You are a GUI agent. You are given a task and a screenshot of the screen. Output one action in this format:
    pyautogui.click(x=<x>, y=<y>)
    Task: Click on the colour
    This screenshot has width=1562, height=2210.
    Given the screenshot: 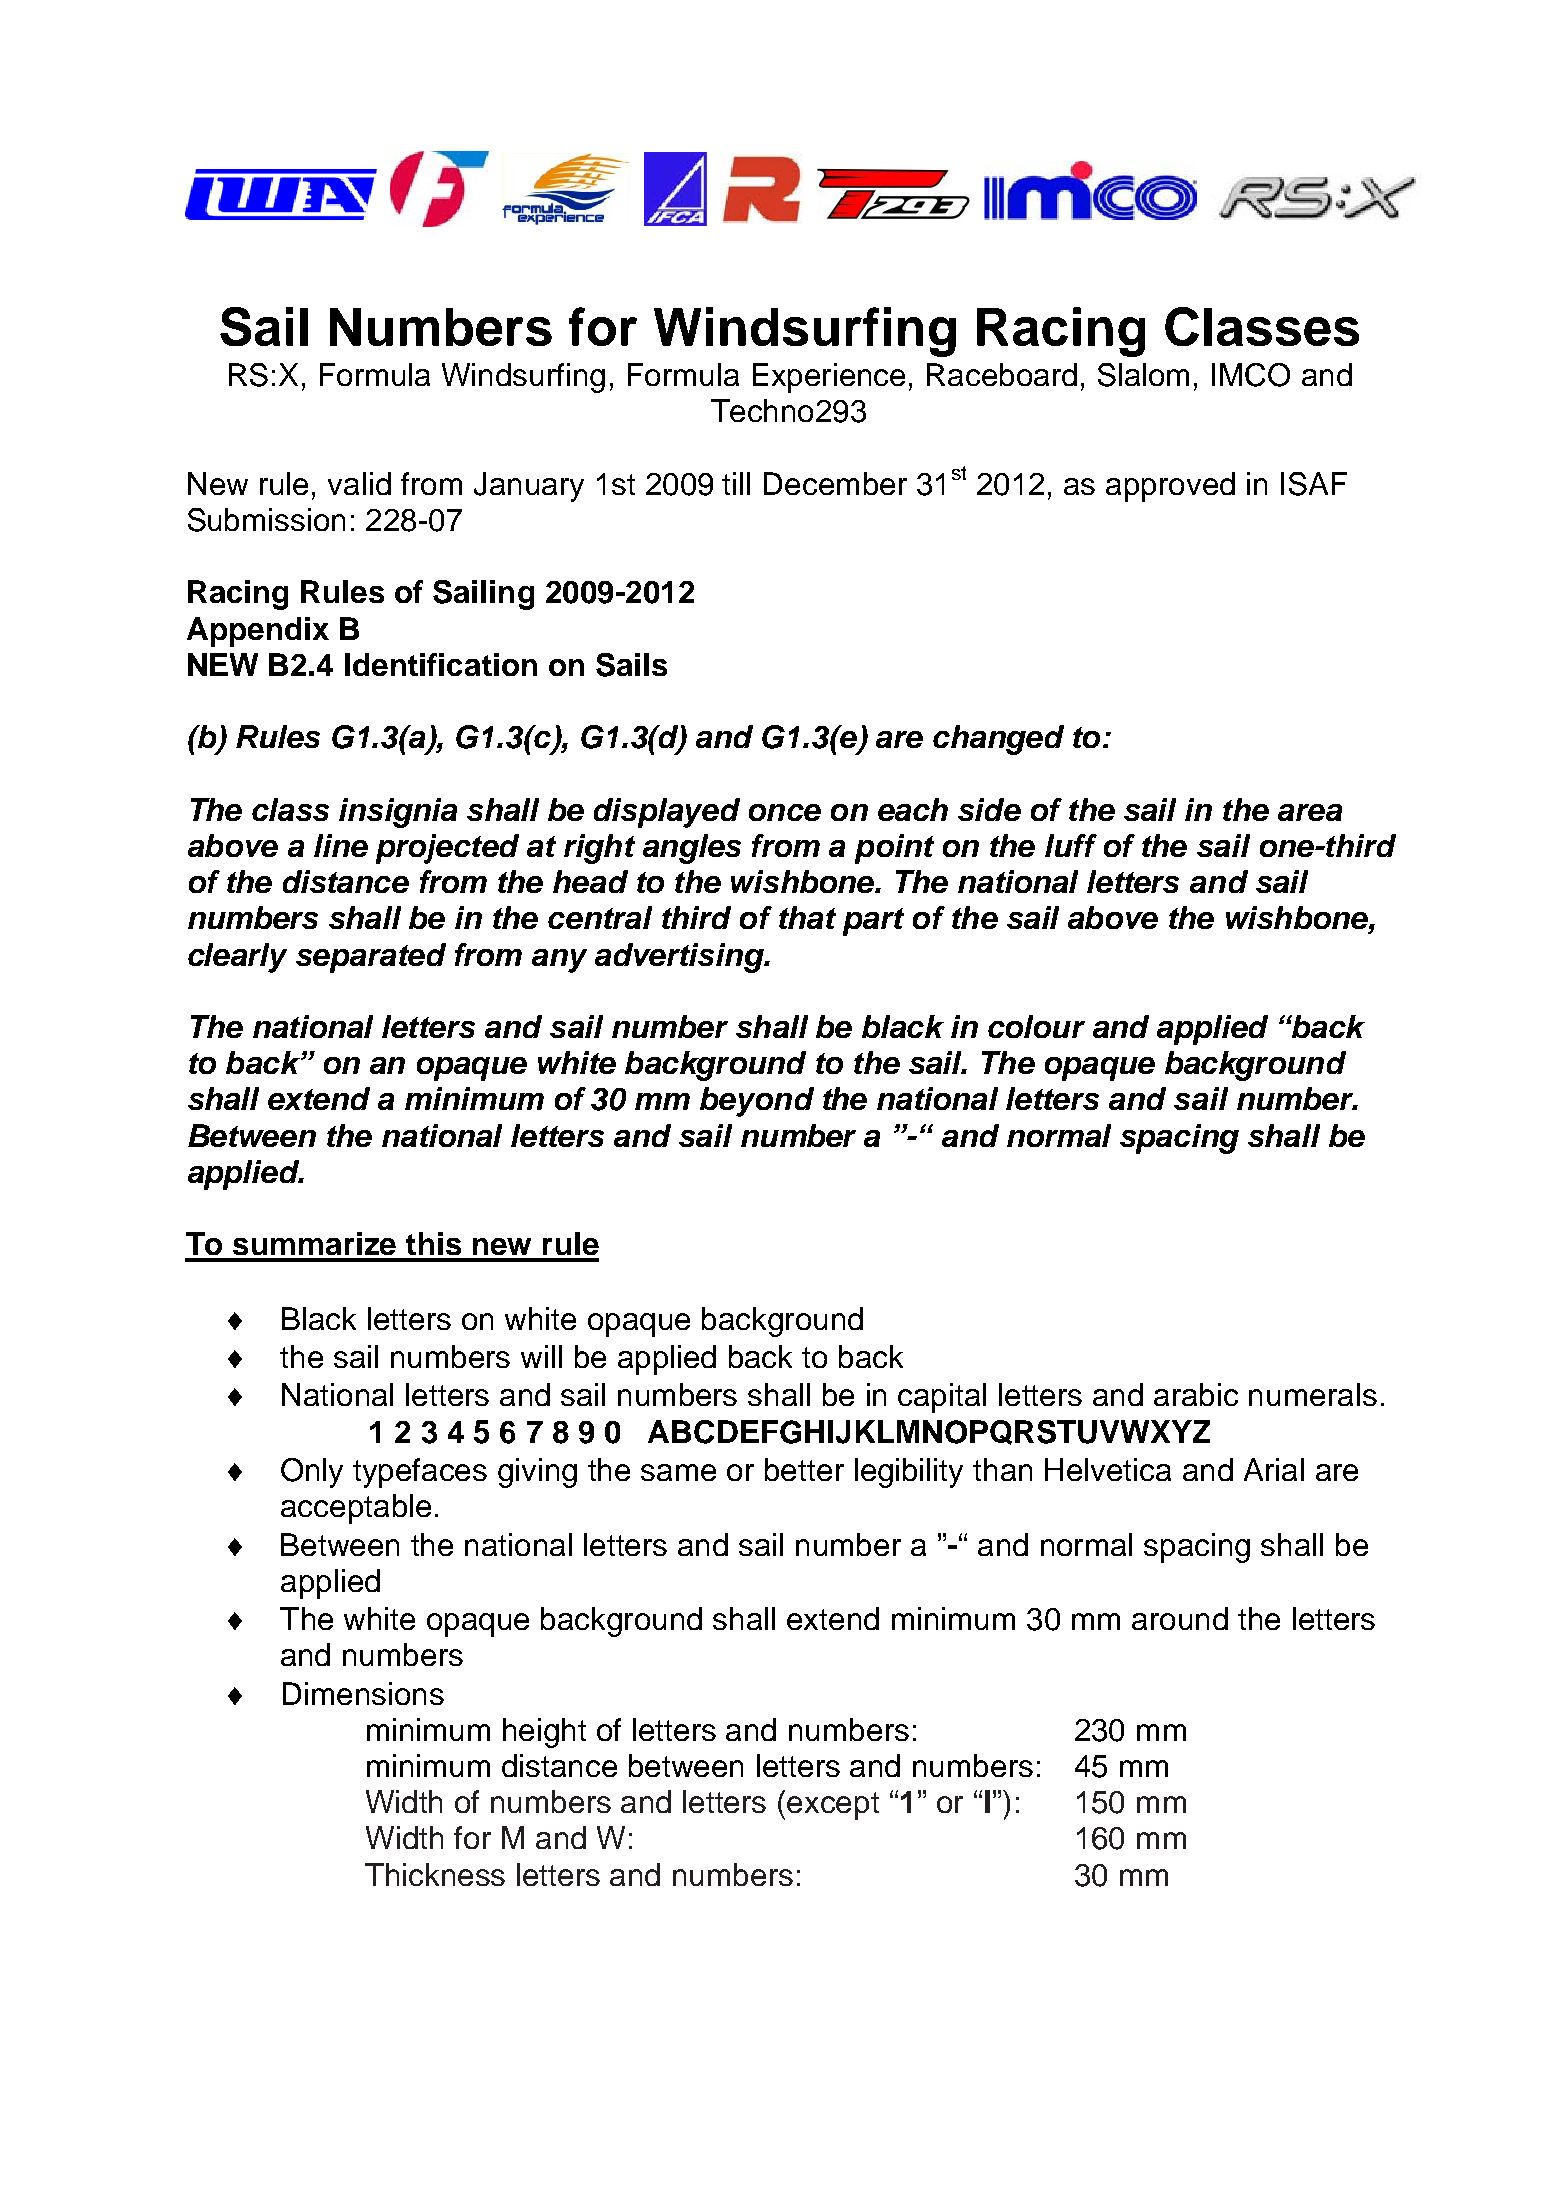 What is the action you would take?
    pyautogui.click(x=1036, y=1026)
